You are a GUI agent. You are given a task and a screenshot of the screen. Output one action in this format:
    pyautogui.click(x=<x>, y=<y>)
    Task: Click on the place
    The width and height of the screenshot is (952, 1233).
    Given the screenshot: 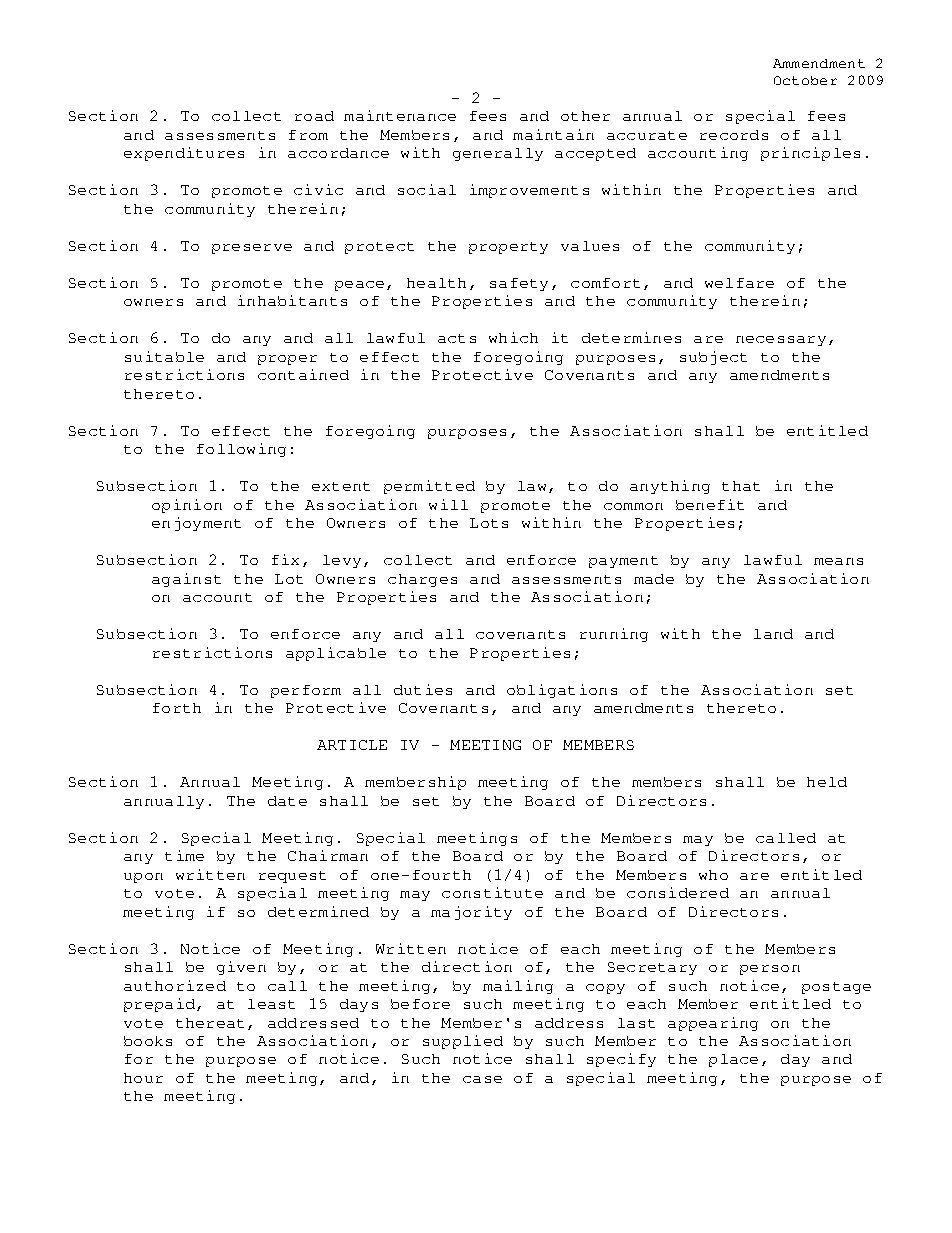 What is the action you would take?
    pyautogui.click(x=733, y=1060)
